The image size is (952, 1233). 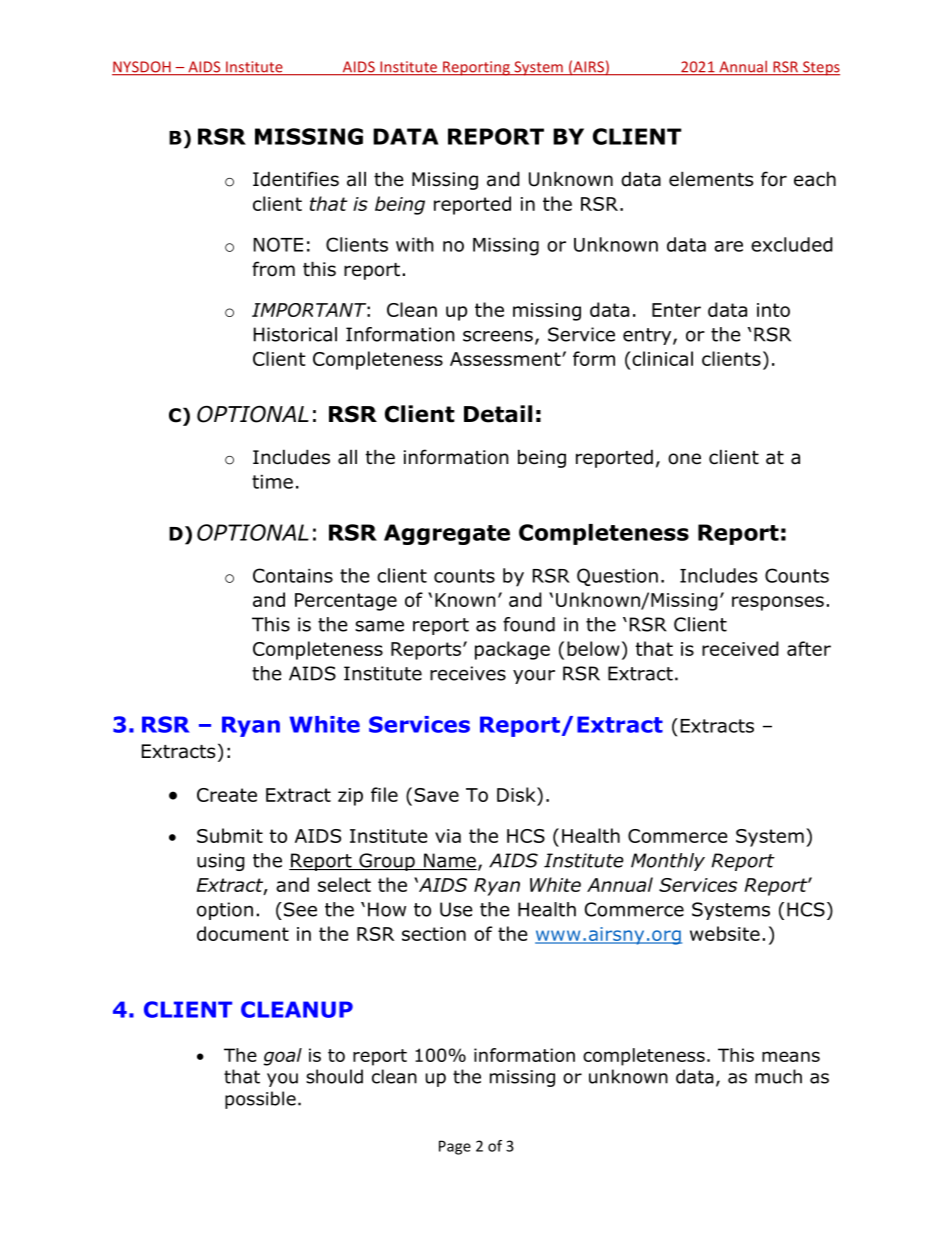 What do you see at coordinates (773, 310) in the screenshot?
I see `into` at bounding box center [773, 310].
